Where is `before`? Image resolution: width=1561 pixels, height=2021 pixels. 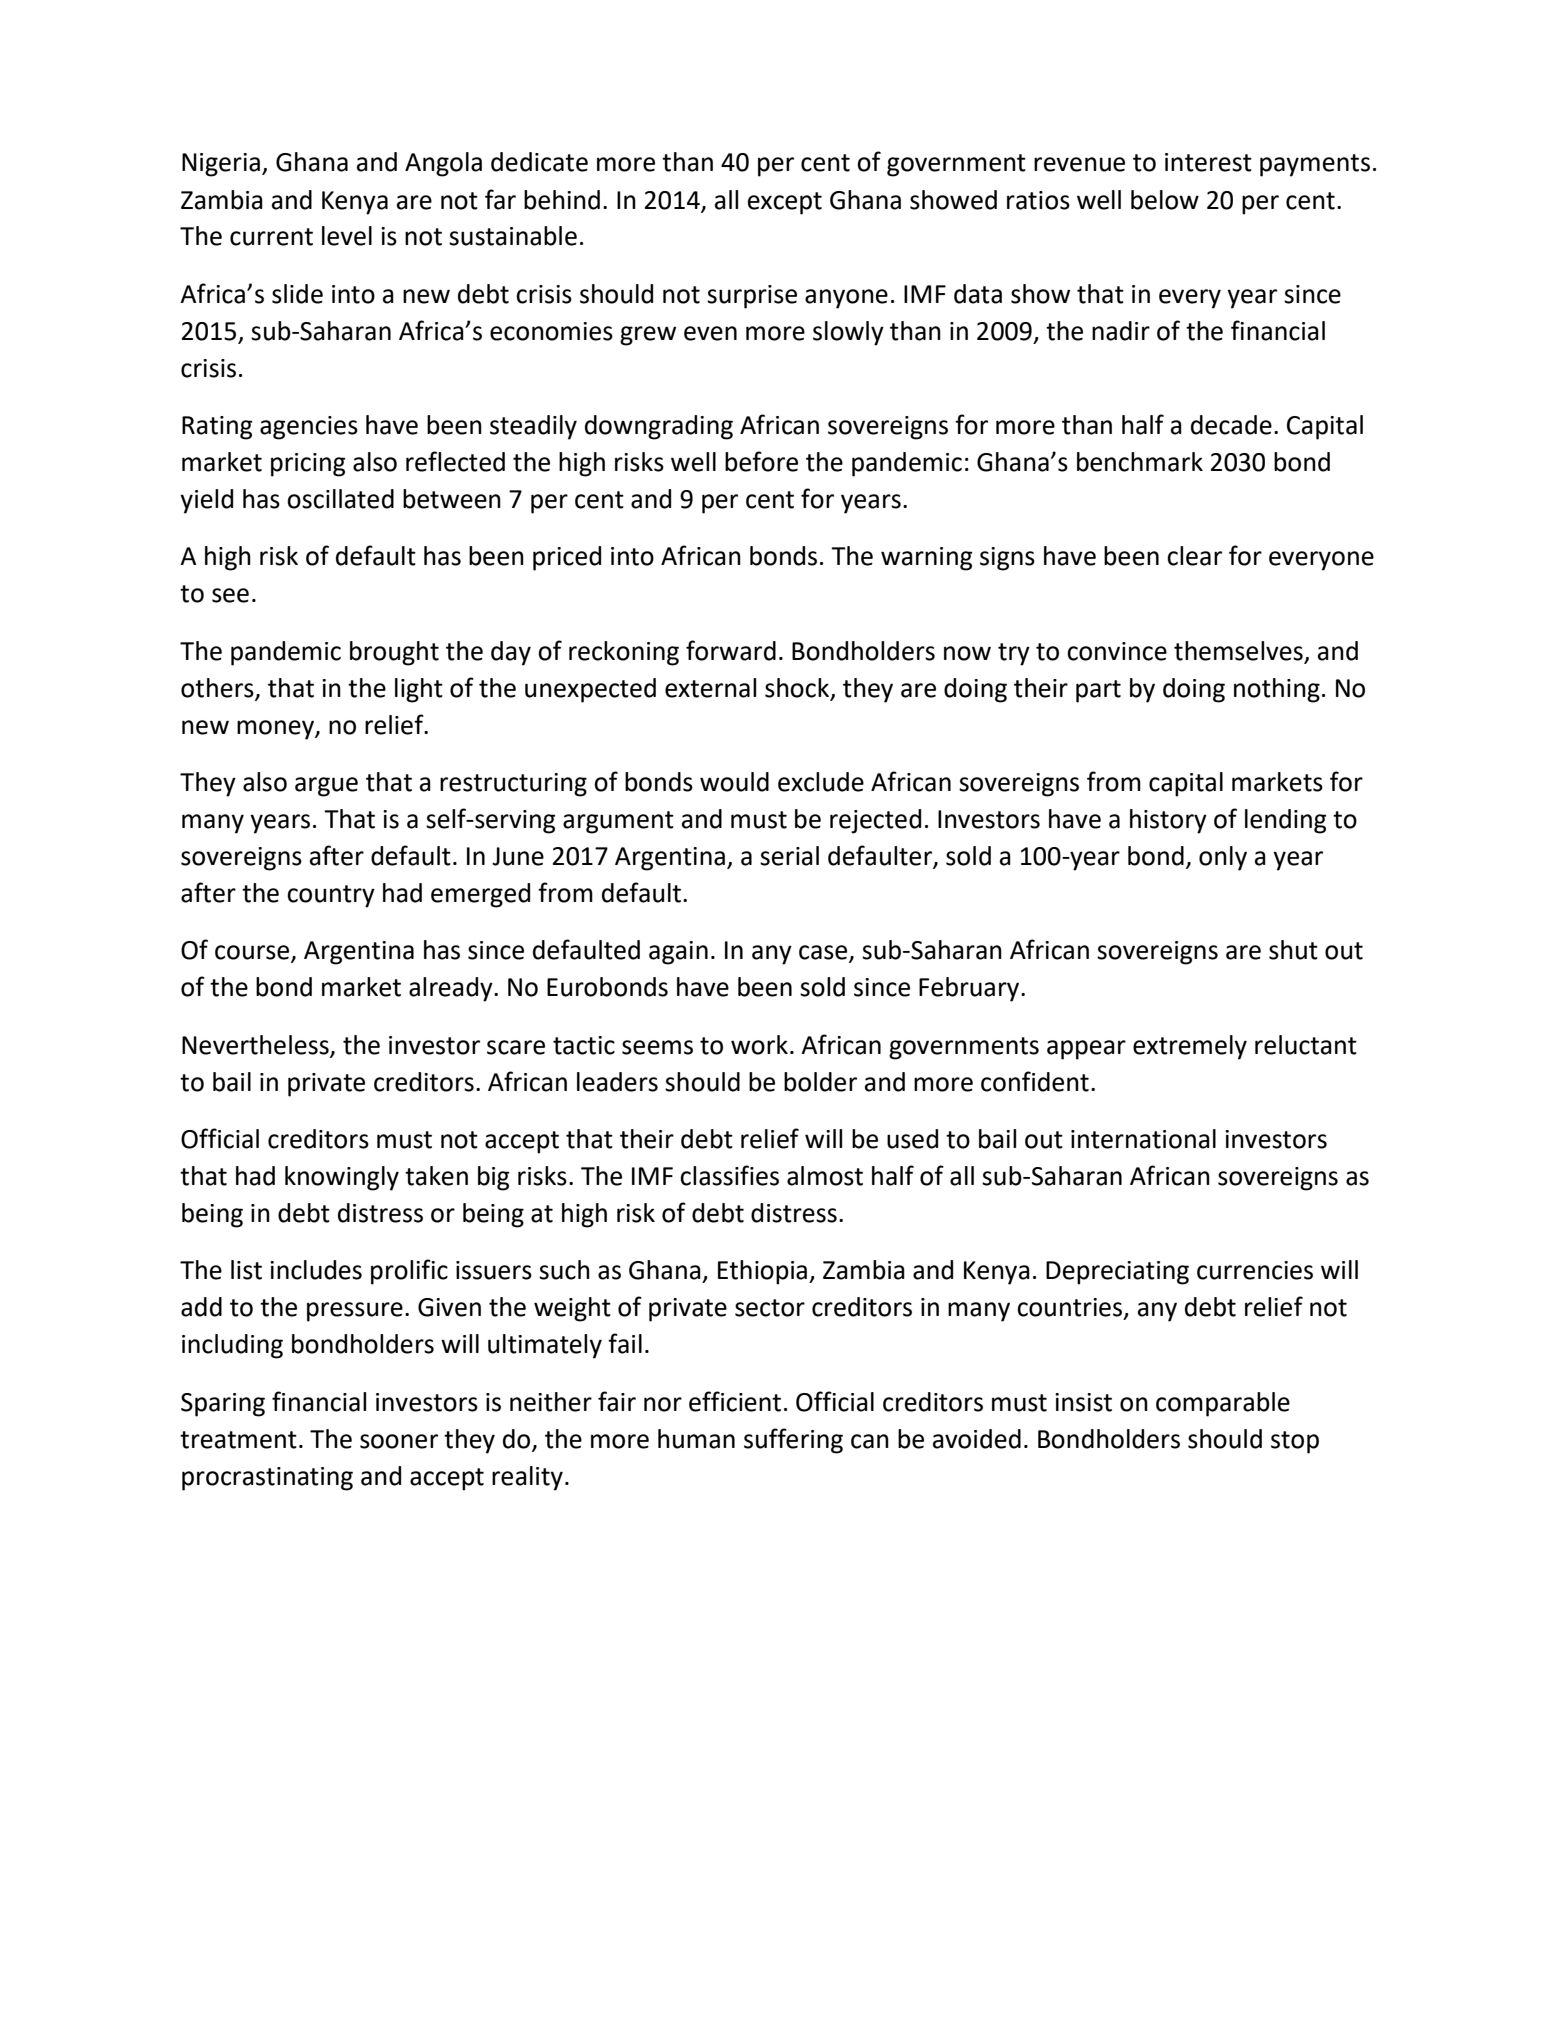
before is located at coordinates (761, 461).
